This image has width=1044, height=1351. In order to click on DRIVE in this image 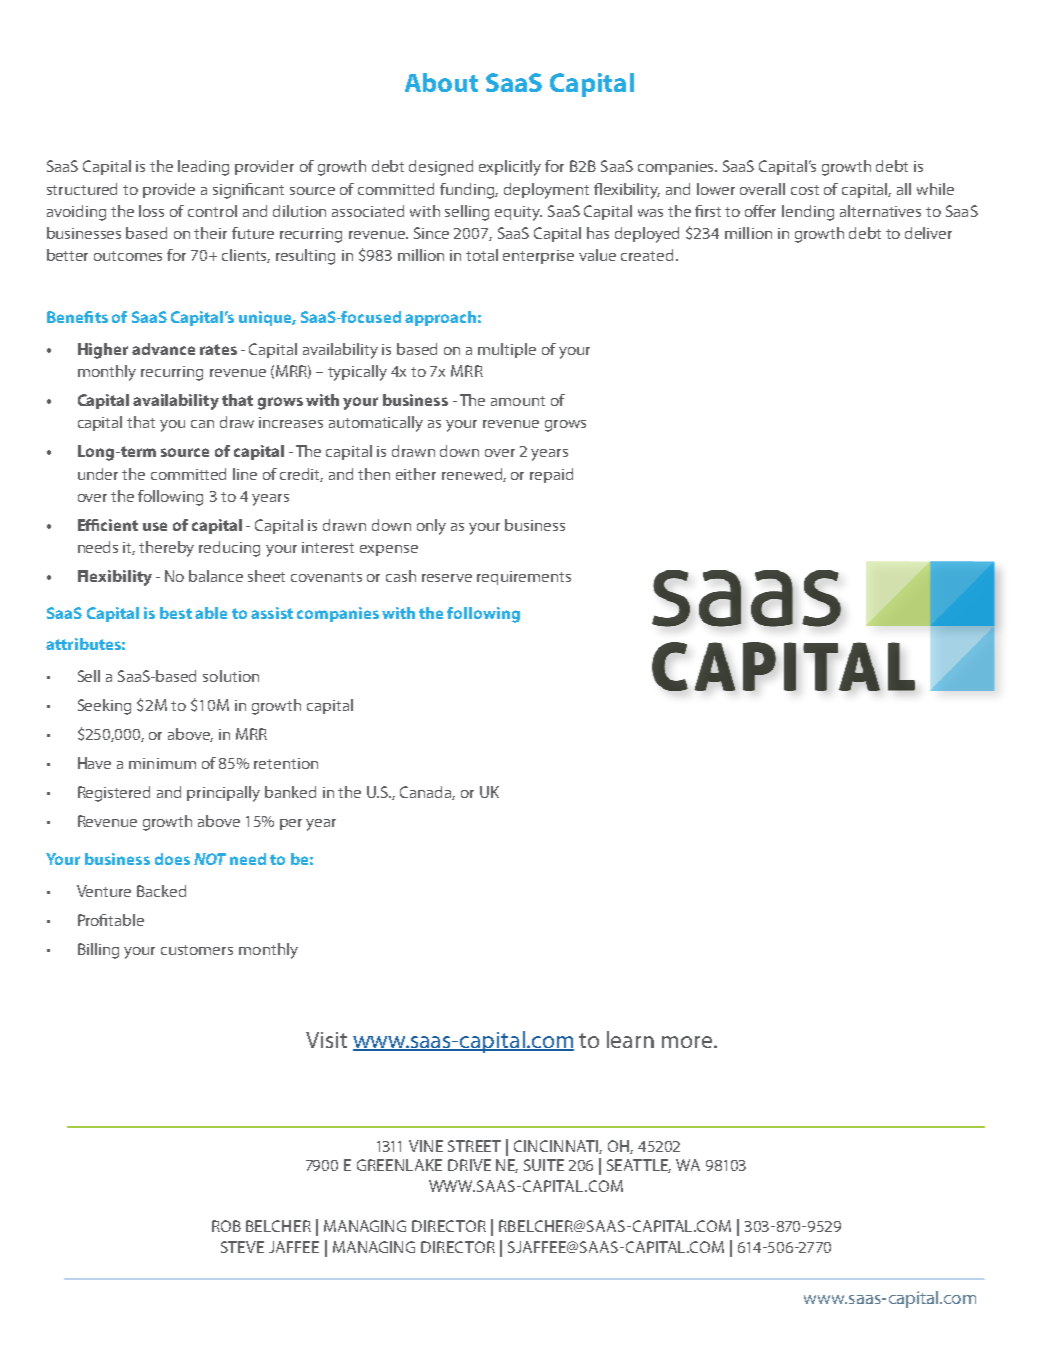, I will do `click(469, 1165)`.
